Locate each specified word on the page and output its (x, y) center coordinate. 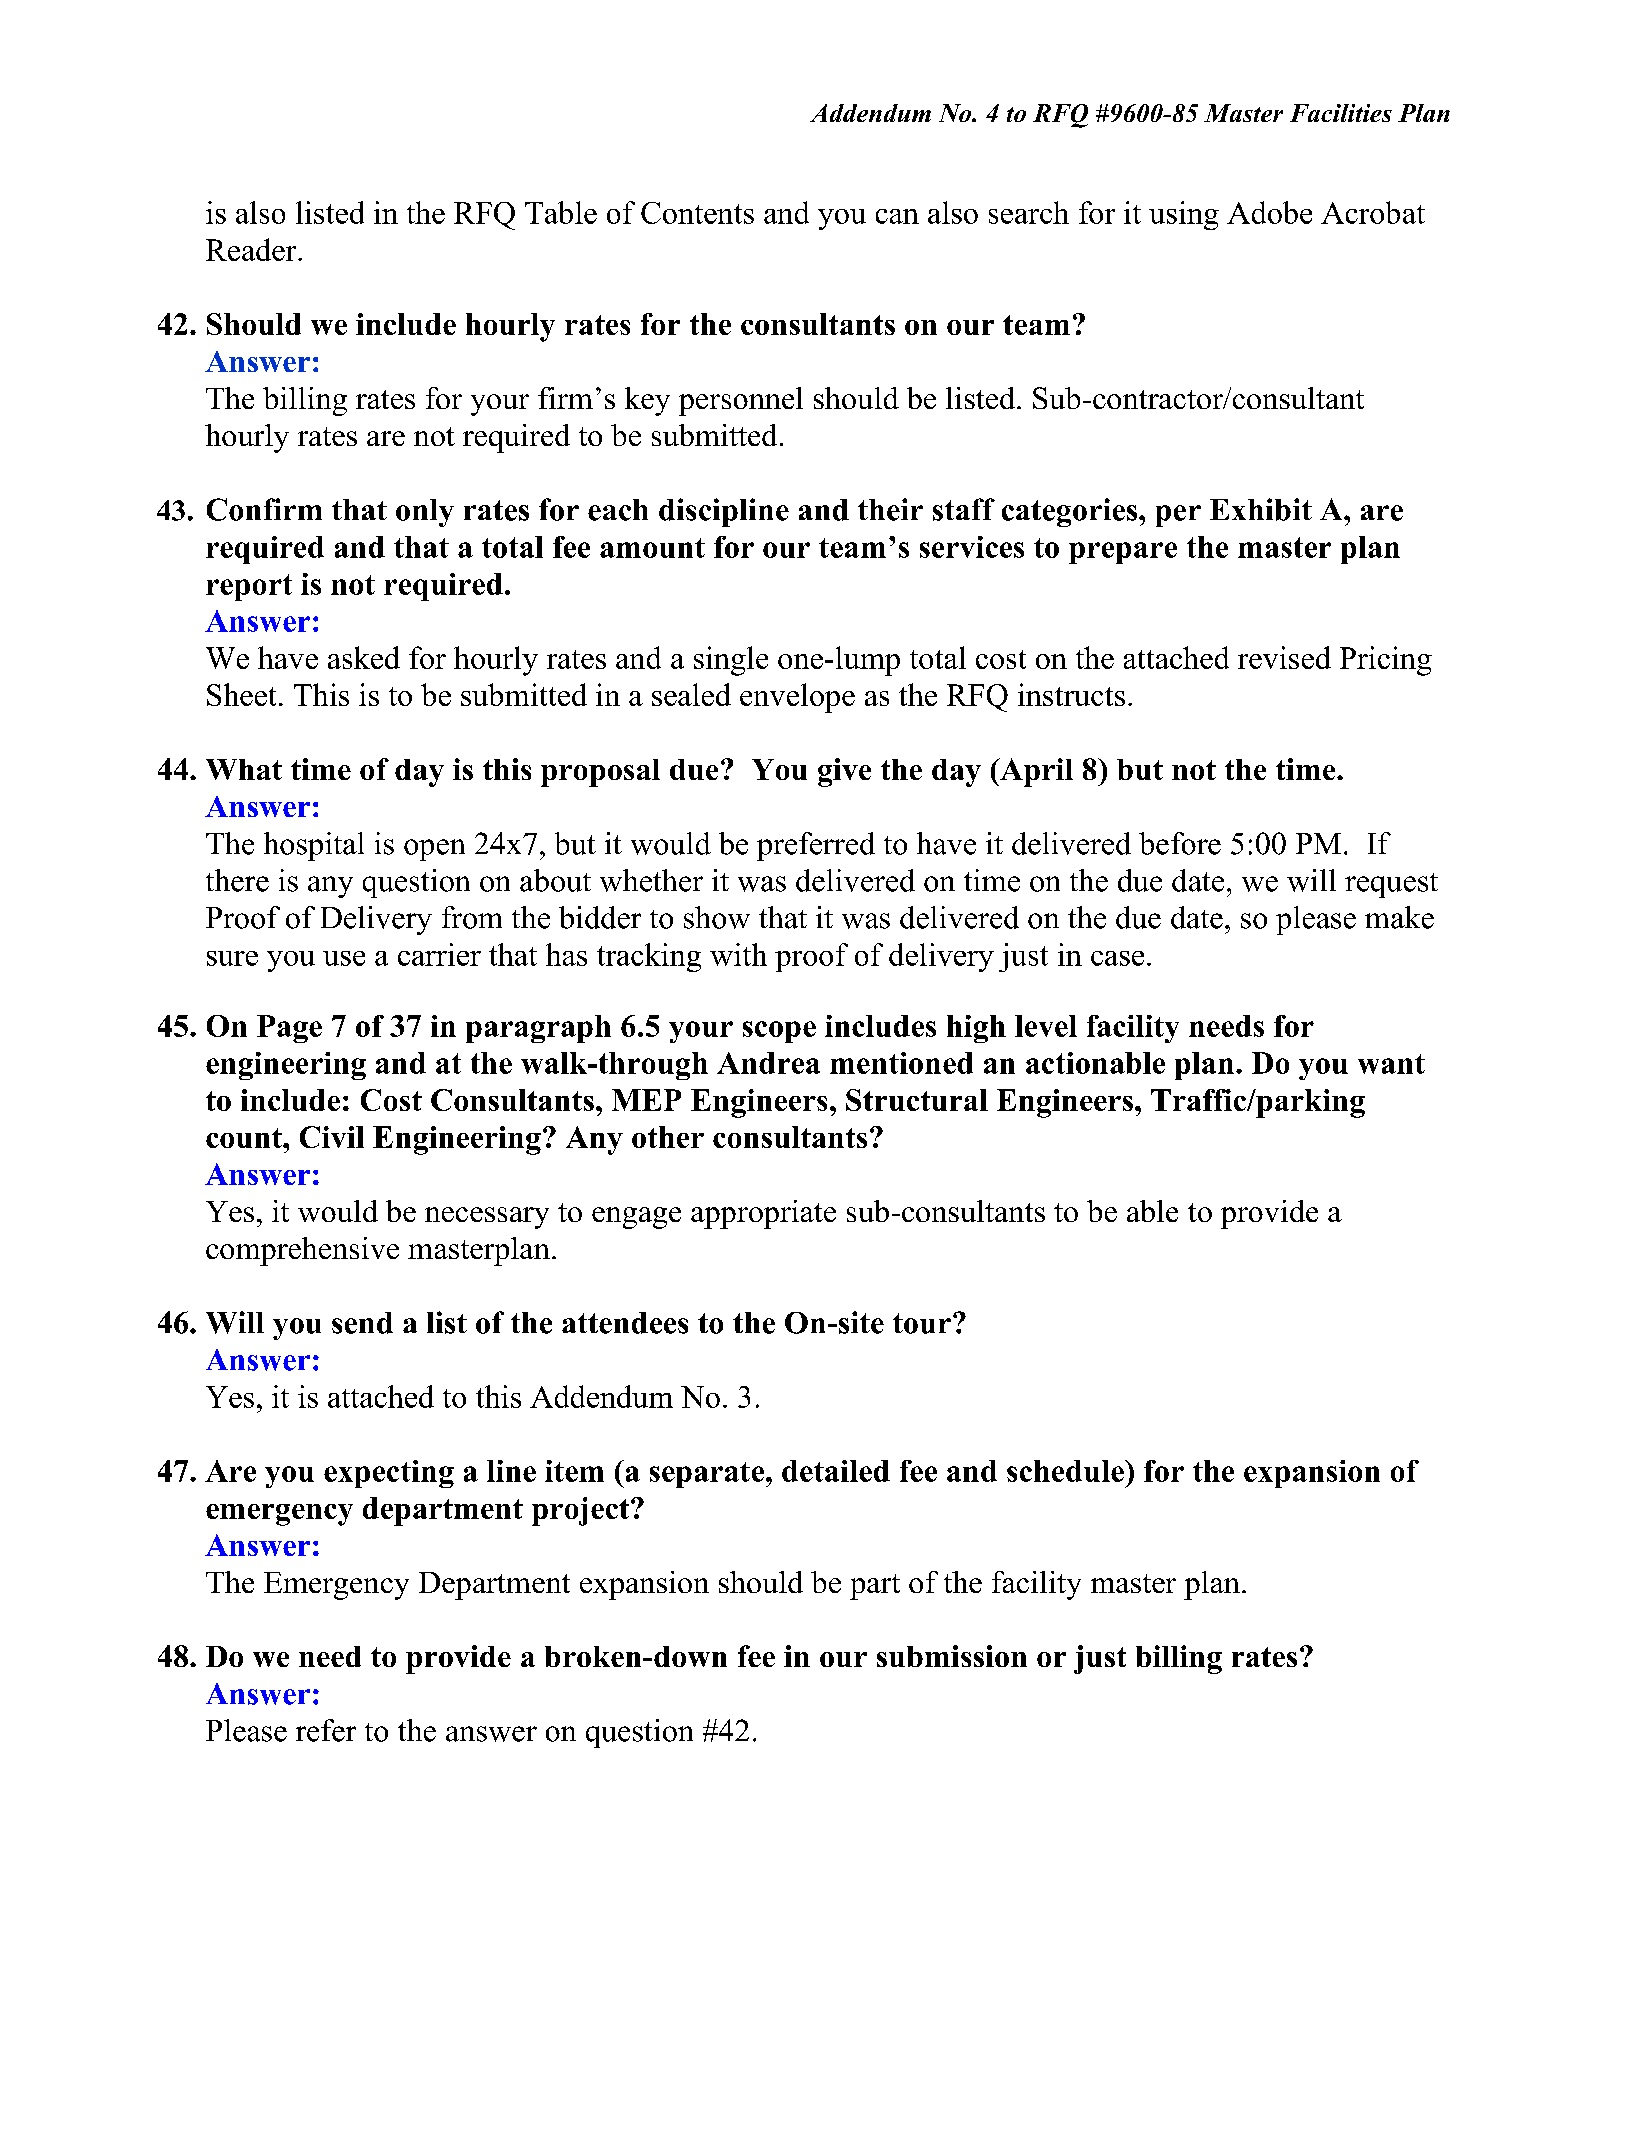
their (890, 509)
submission (952, 1656)
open (434, 850)
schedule (1066, 1471)
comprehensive (302, 1251)
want (1391, 1064)
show (717, 917)
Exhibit (1261, 509)
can (897, 216)
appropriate (763, 1214)
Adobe (1269, 212)
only (425, 513)
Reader (252, 249)
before (1180, 843)
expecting (389, 1474)
